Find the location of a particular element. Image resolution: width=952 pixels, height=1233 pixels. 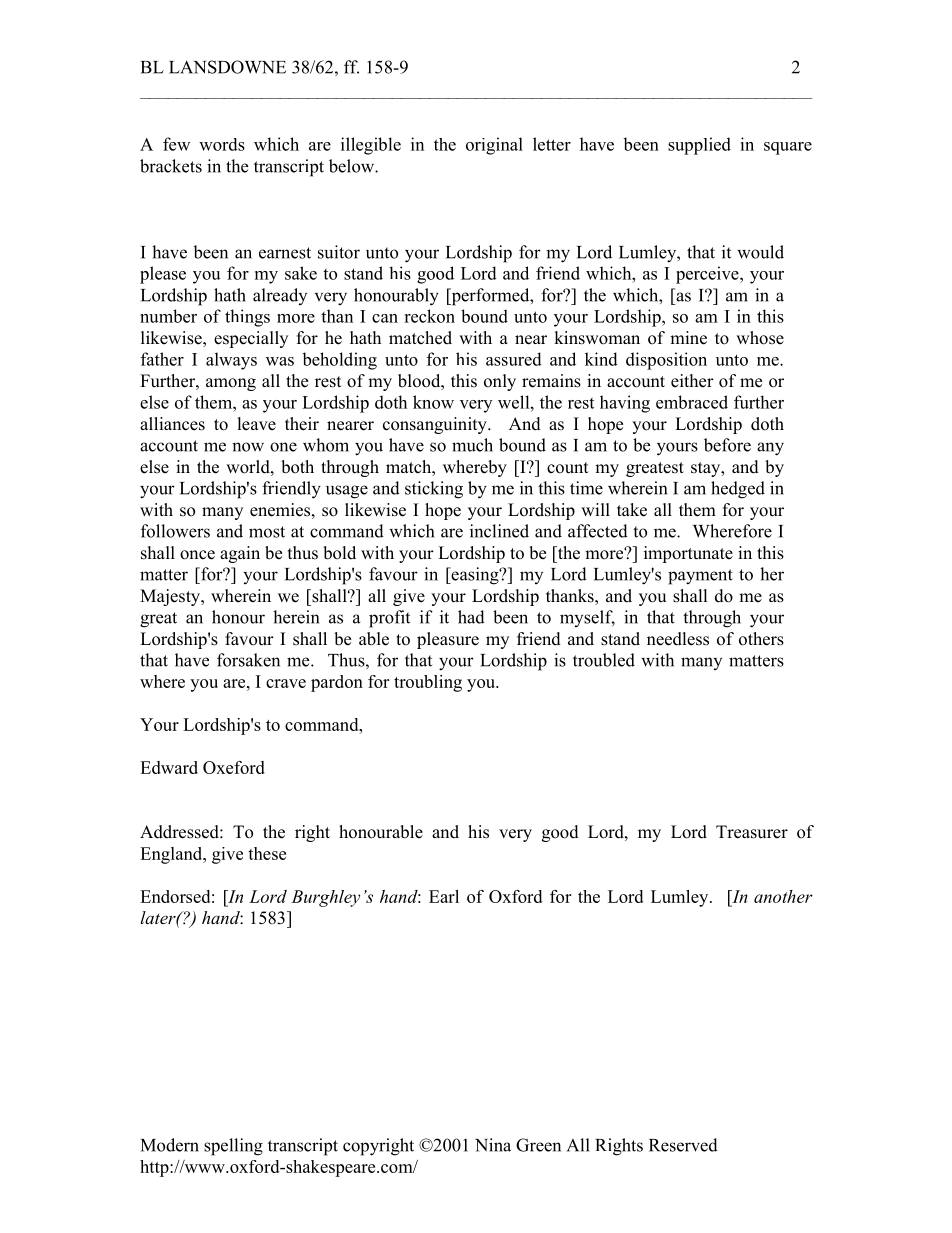

Treasurer is located at coordinates (752, 832).
